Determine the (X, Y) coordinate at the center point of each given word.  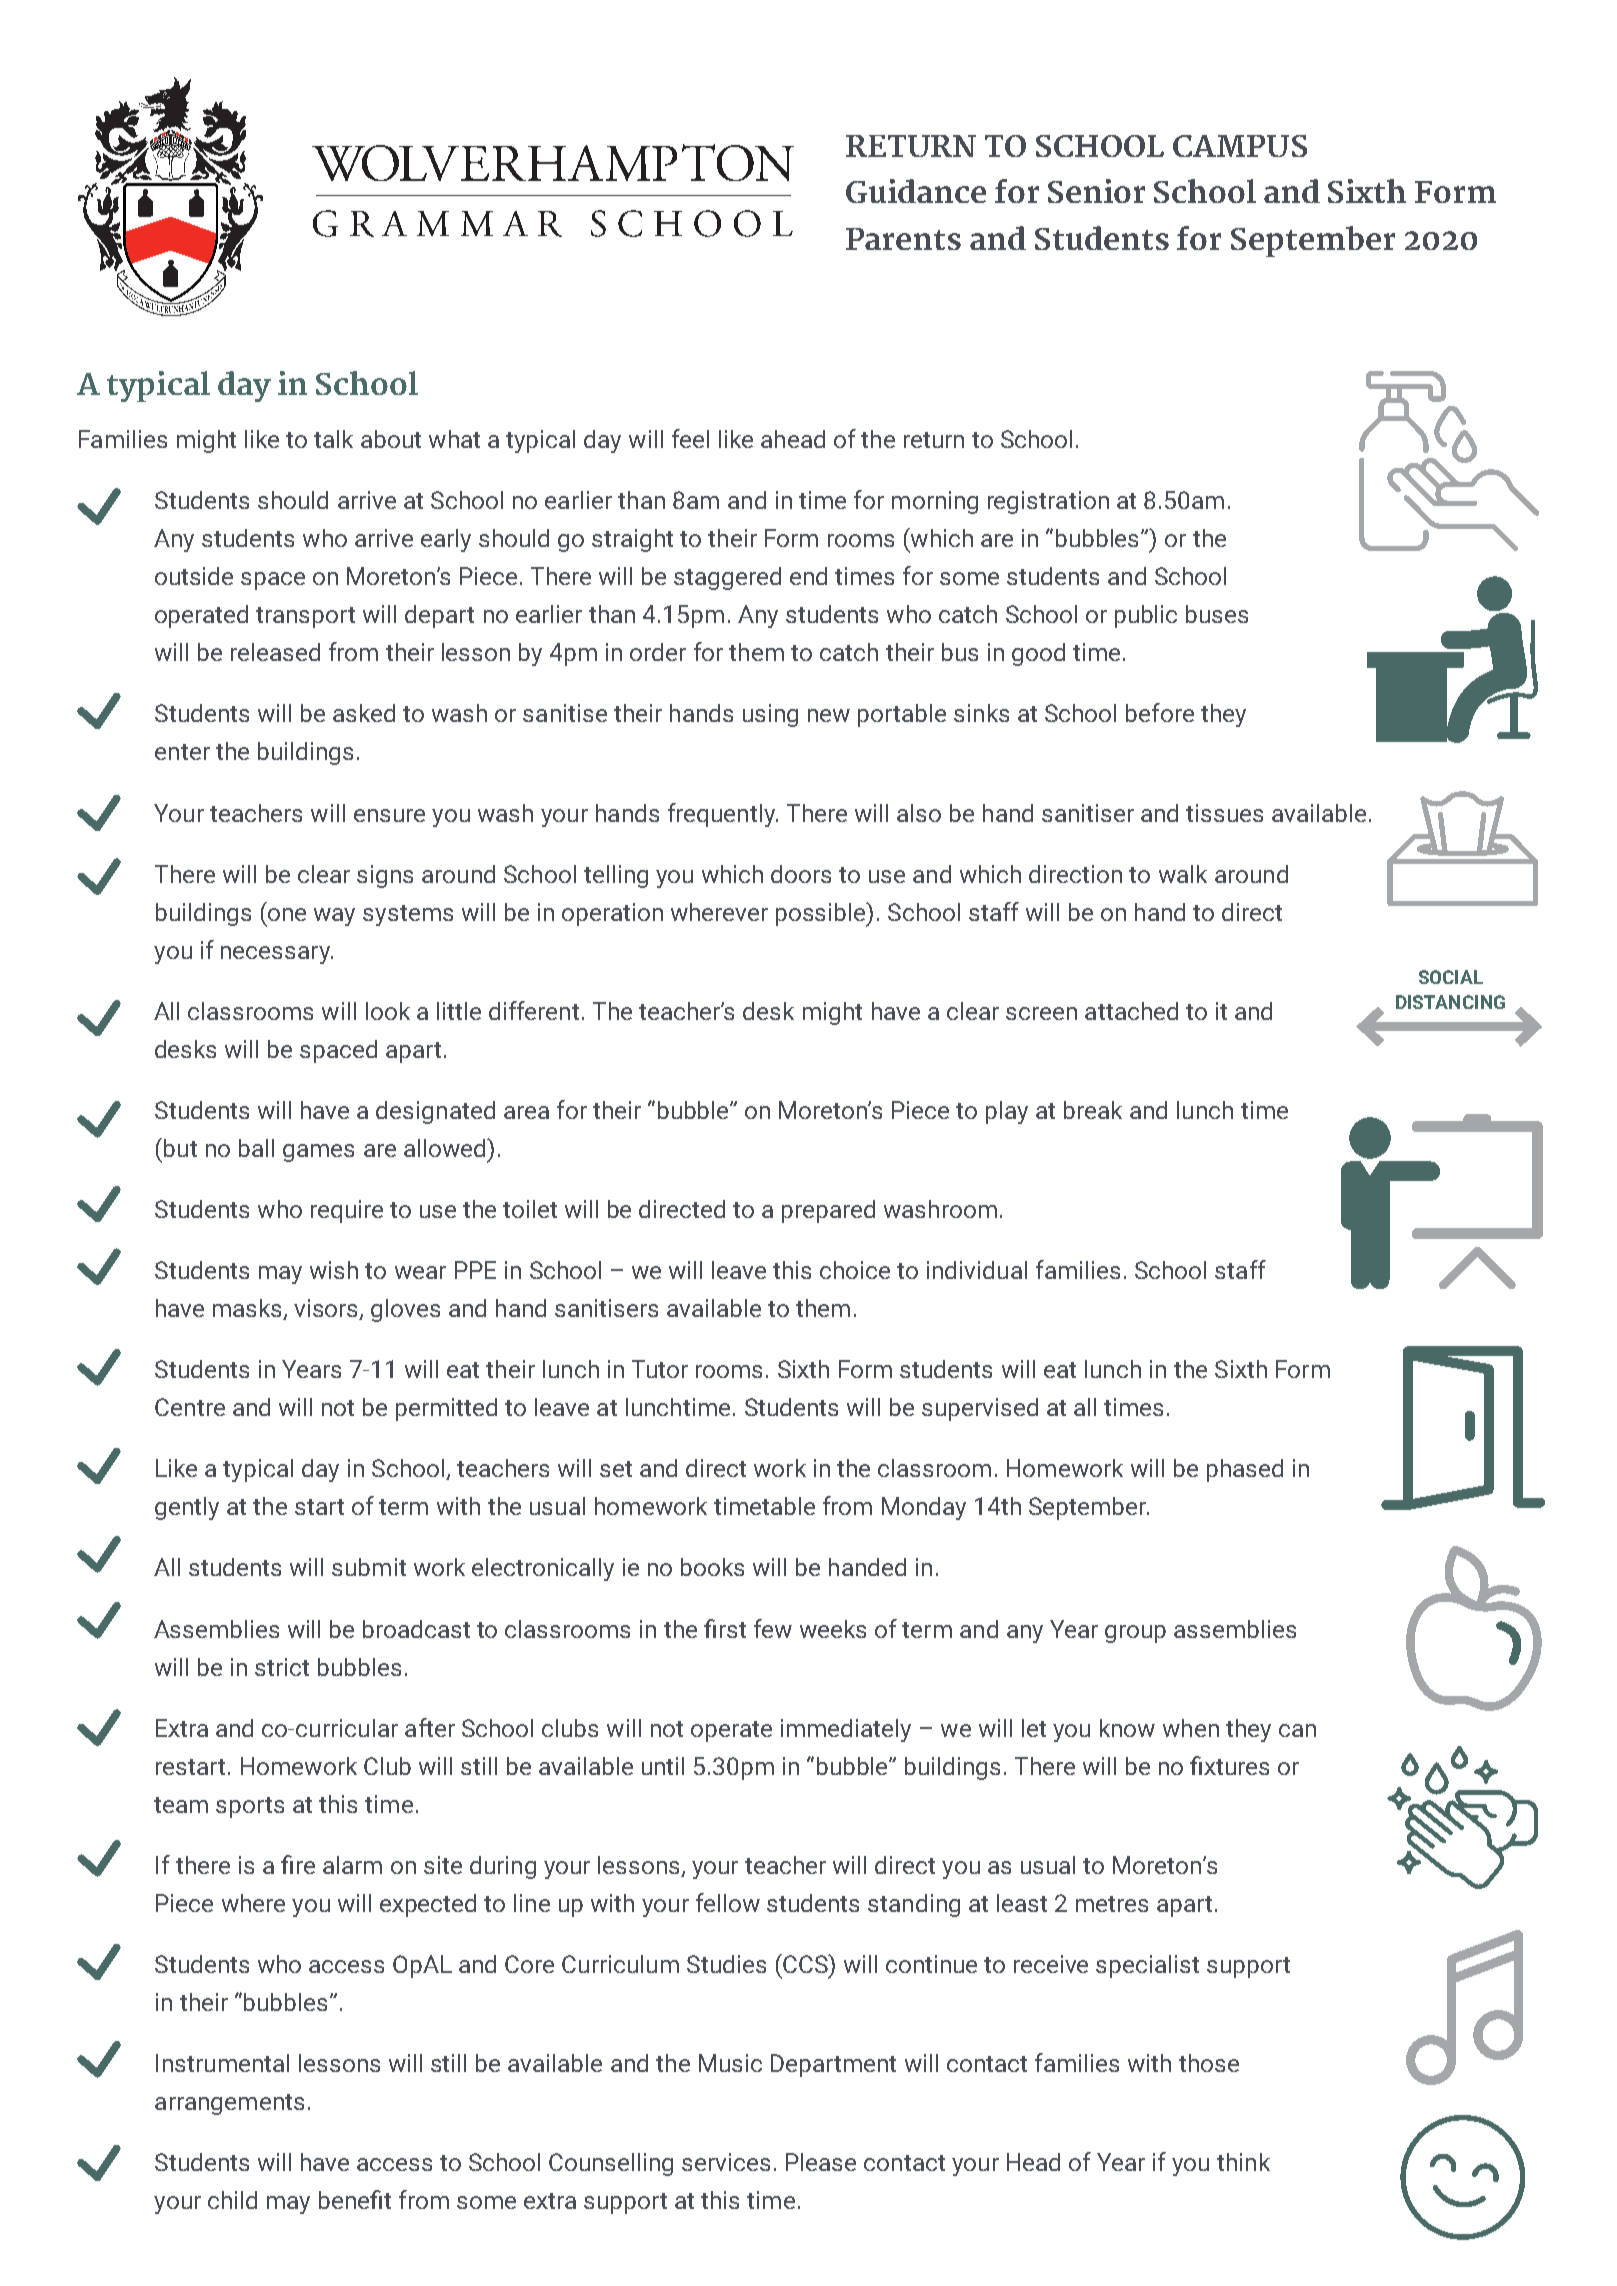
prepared (828, 1211)
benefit (355, 2199)
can (1297, 1730)
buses (1217, 614)
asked (364, 713)
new (829, 715)
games (318, 1153)
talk (333, 439)
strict (282, 1667)
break (1093, 1110)
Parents (903, 239)
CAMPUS (1240, 146)
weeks (833, 1629)
